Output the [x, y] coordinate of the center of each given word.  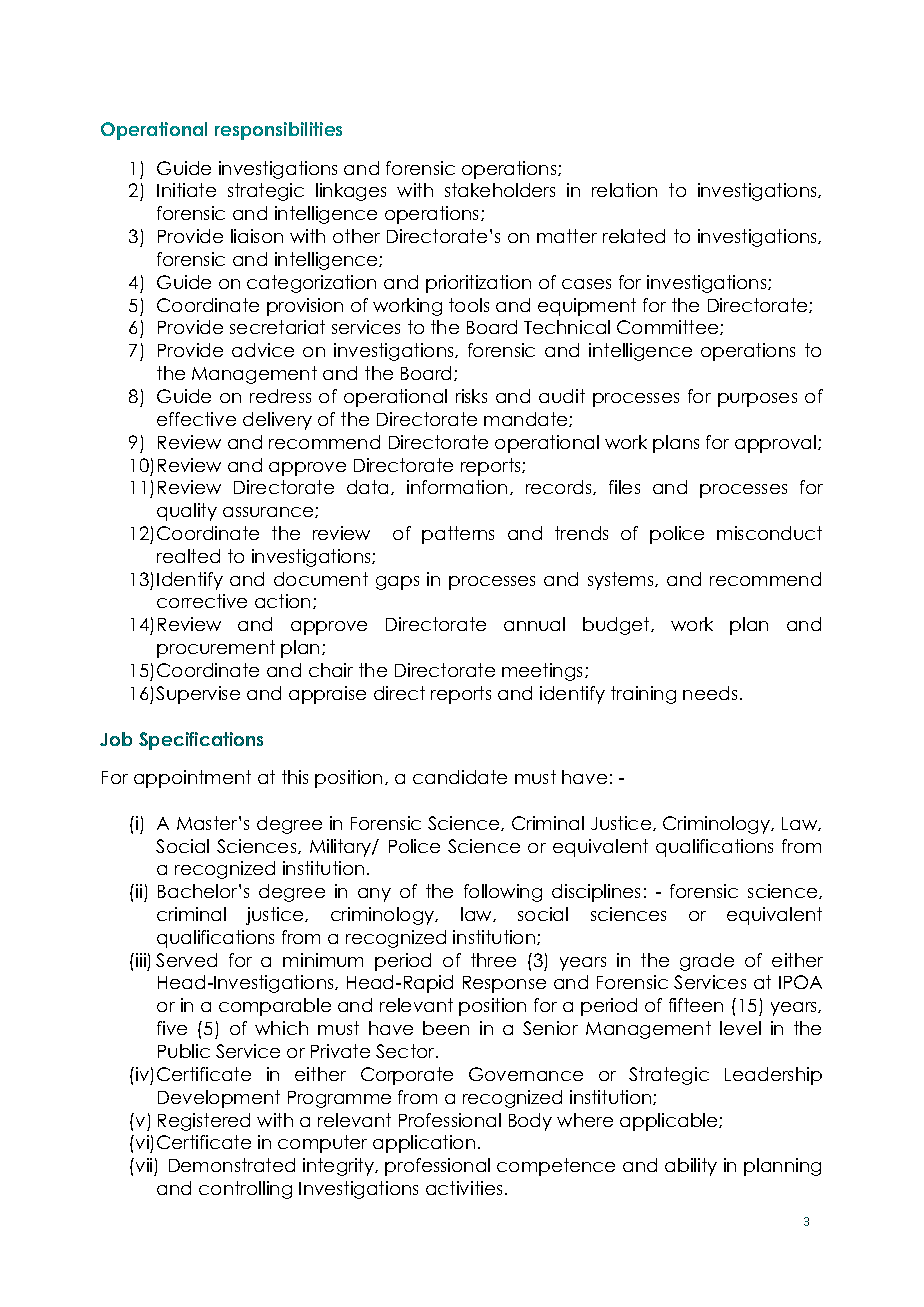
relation [624, 190]
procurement [216, 649]
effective [196, 419]
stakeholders [500, 190]
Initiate [186, 190]
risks [471, 396]
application [424, 1144]
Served [186, 960]
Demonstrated [232, 1165]
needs [710, 693]
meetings [544, 672]
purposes [757, 400]
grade [707, 962]
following [503, 893]
